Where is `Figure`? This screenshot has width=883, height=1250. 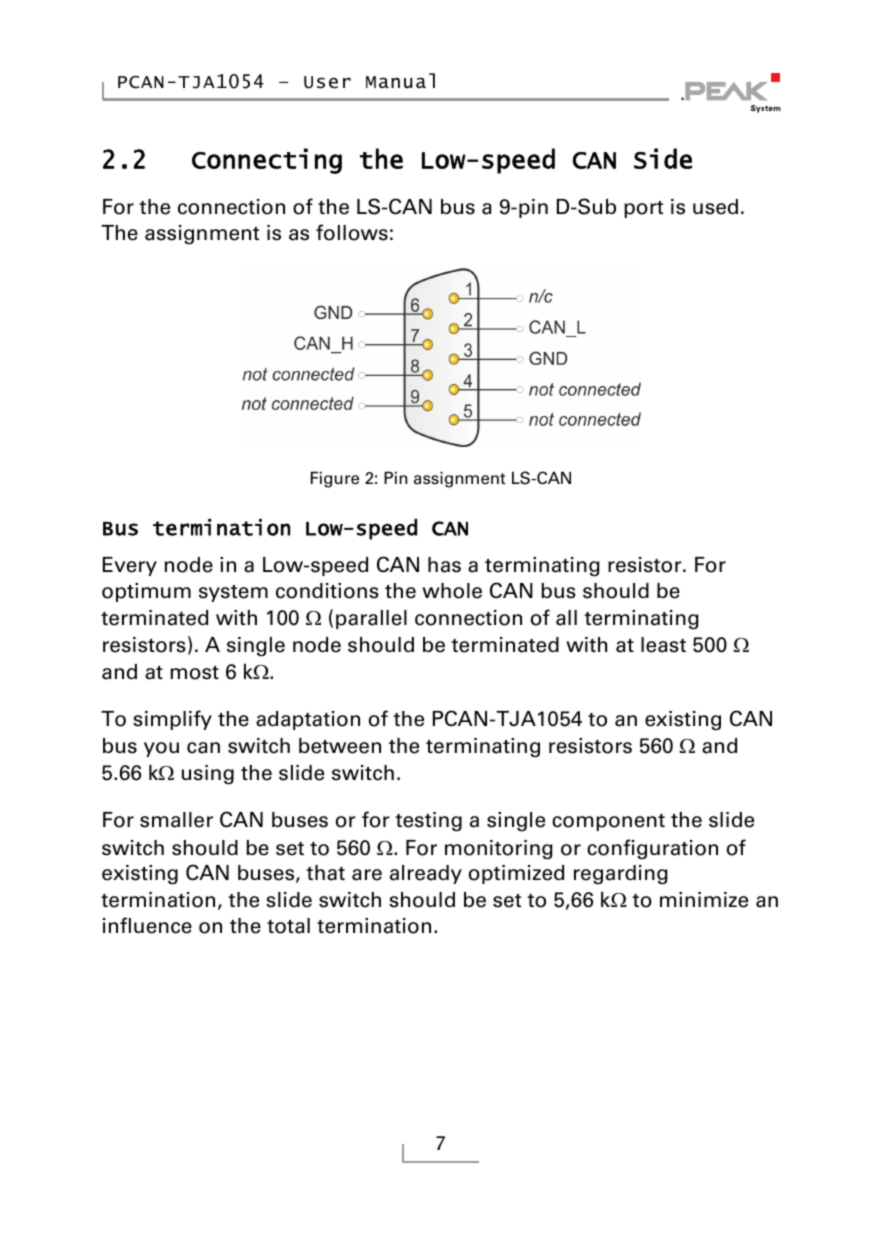
Figure is located at coordinates (335, 479).
